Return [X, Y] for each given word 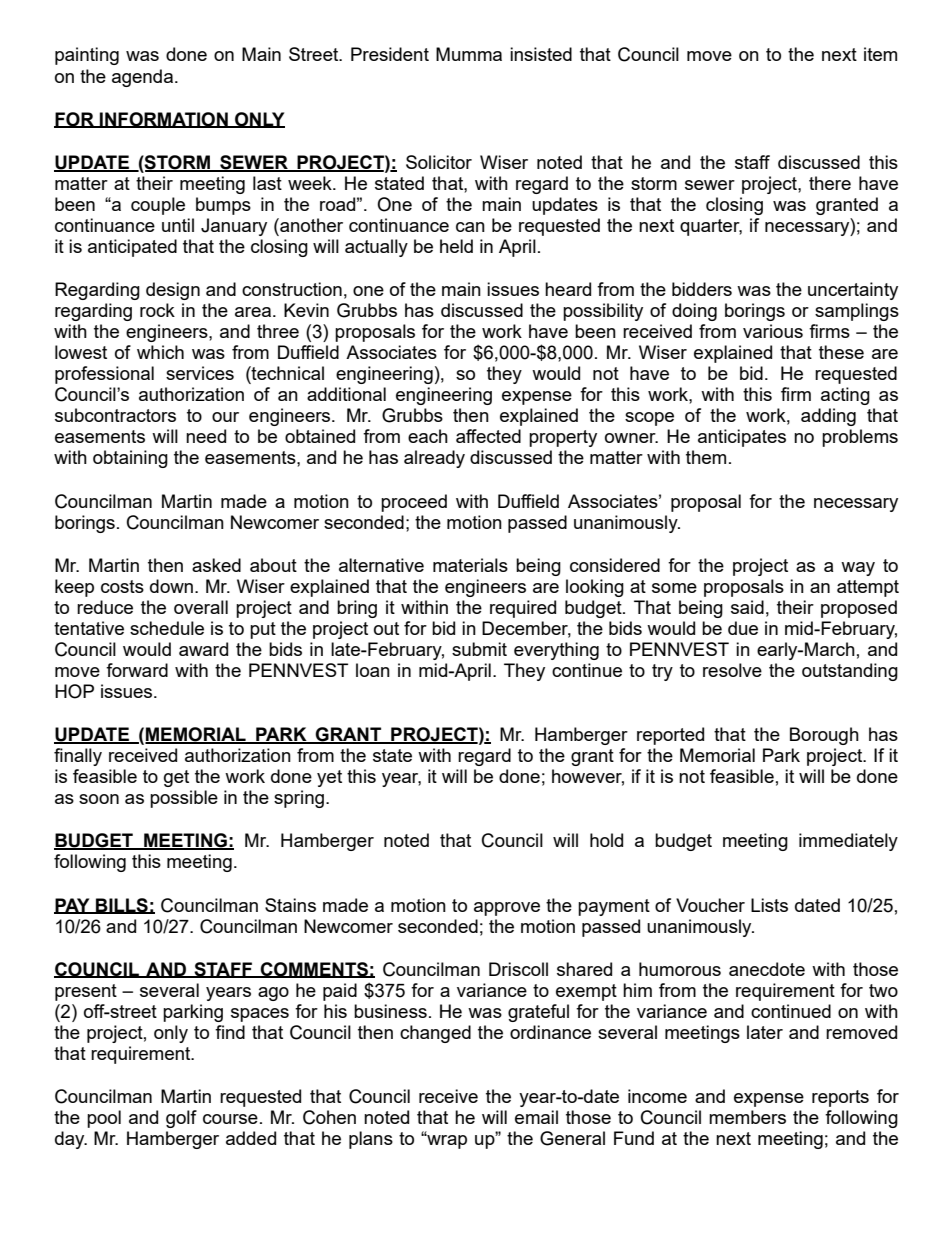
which [160, 352]
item [880, 54]
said [747, 607]
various [773, 331]
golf [181, 1119]
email [536, 1117]
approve [507, 909]
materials [470, 565]
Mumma [469, 54]
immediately [848, 842]
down [171, 586]
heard [568, 289]
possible [184, 799]
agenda [142, 78]
